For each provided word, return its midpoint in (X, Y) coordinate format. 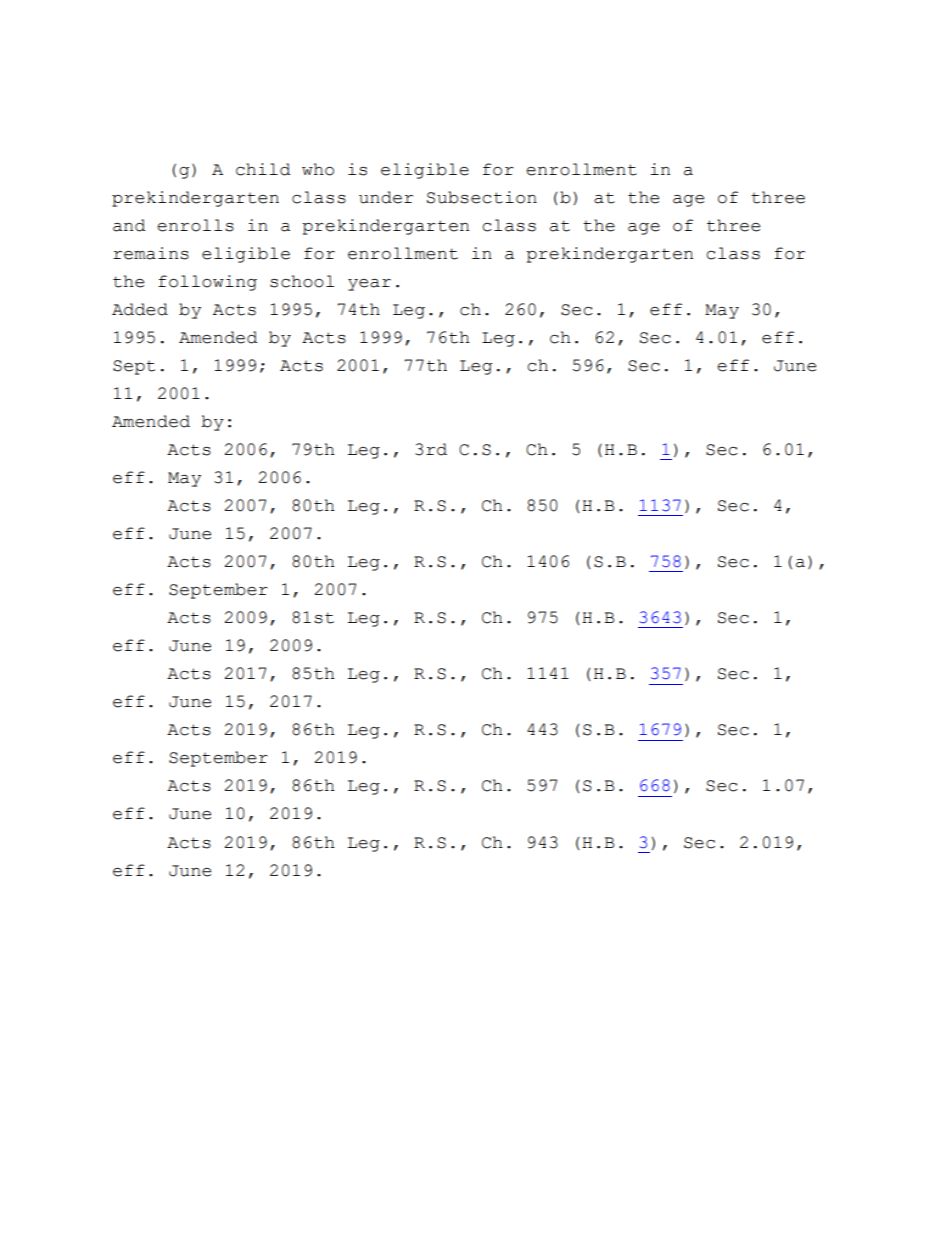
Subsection (482, 197)
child (263, 169)
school (302, 281)
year (369, 285)
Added (140, 309)
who (318, 169)
